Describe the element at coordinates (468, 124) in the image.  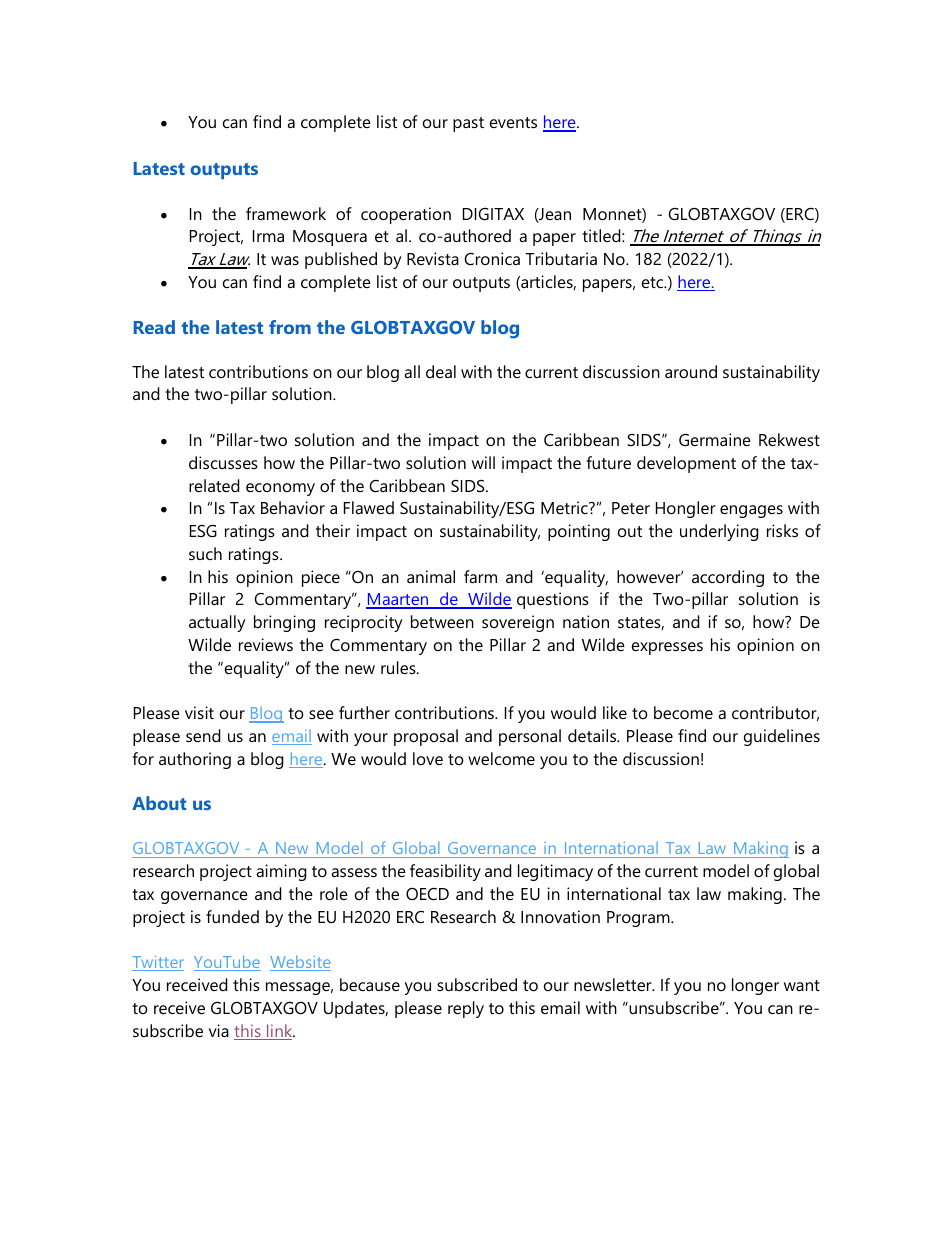
I see `past` at that location.
